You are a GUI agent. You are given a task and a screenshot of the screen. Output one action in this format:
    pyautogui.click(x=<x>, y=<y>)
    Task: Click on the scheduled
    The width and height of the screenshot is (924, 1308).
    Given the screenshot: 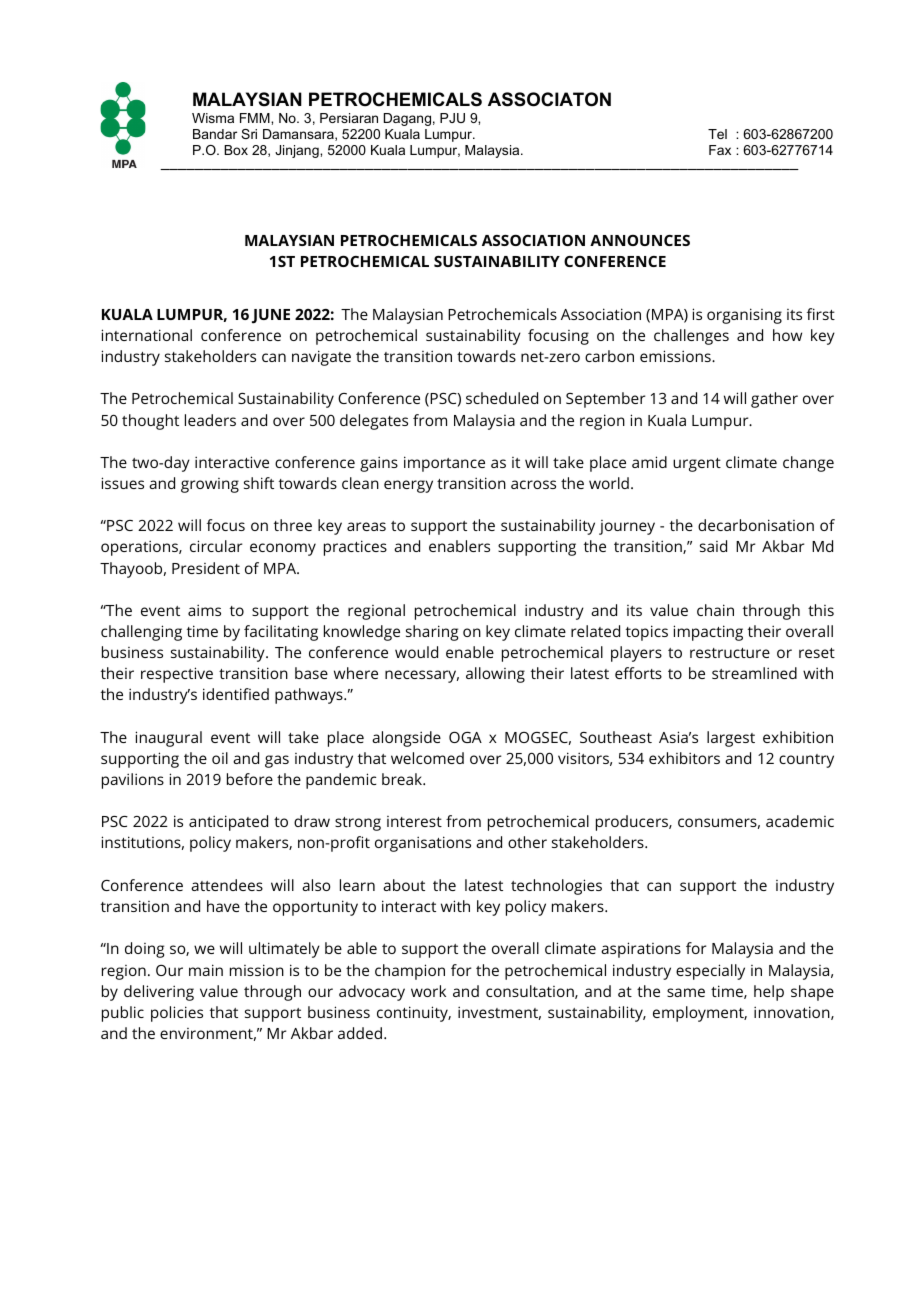 What is the action you would take?
    pyautogui.click(x=502, y=398)
